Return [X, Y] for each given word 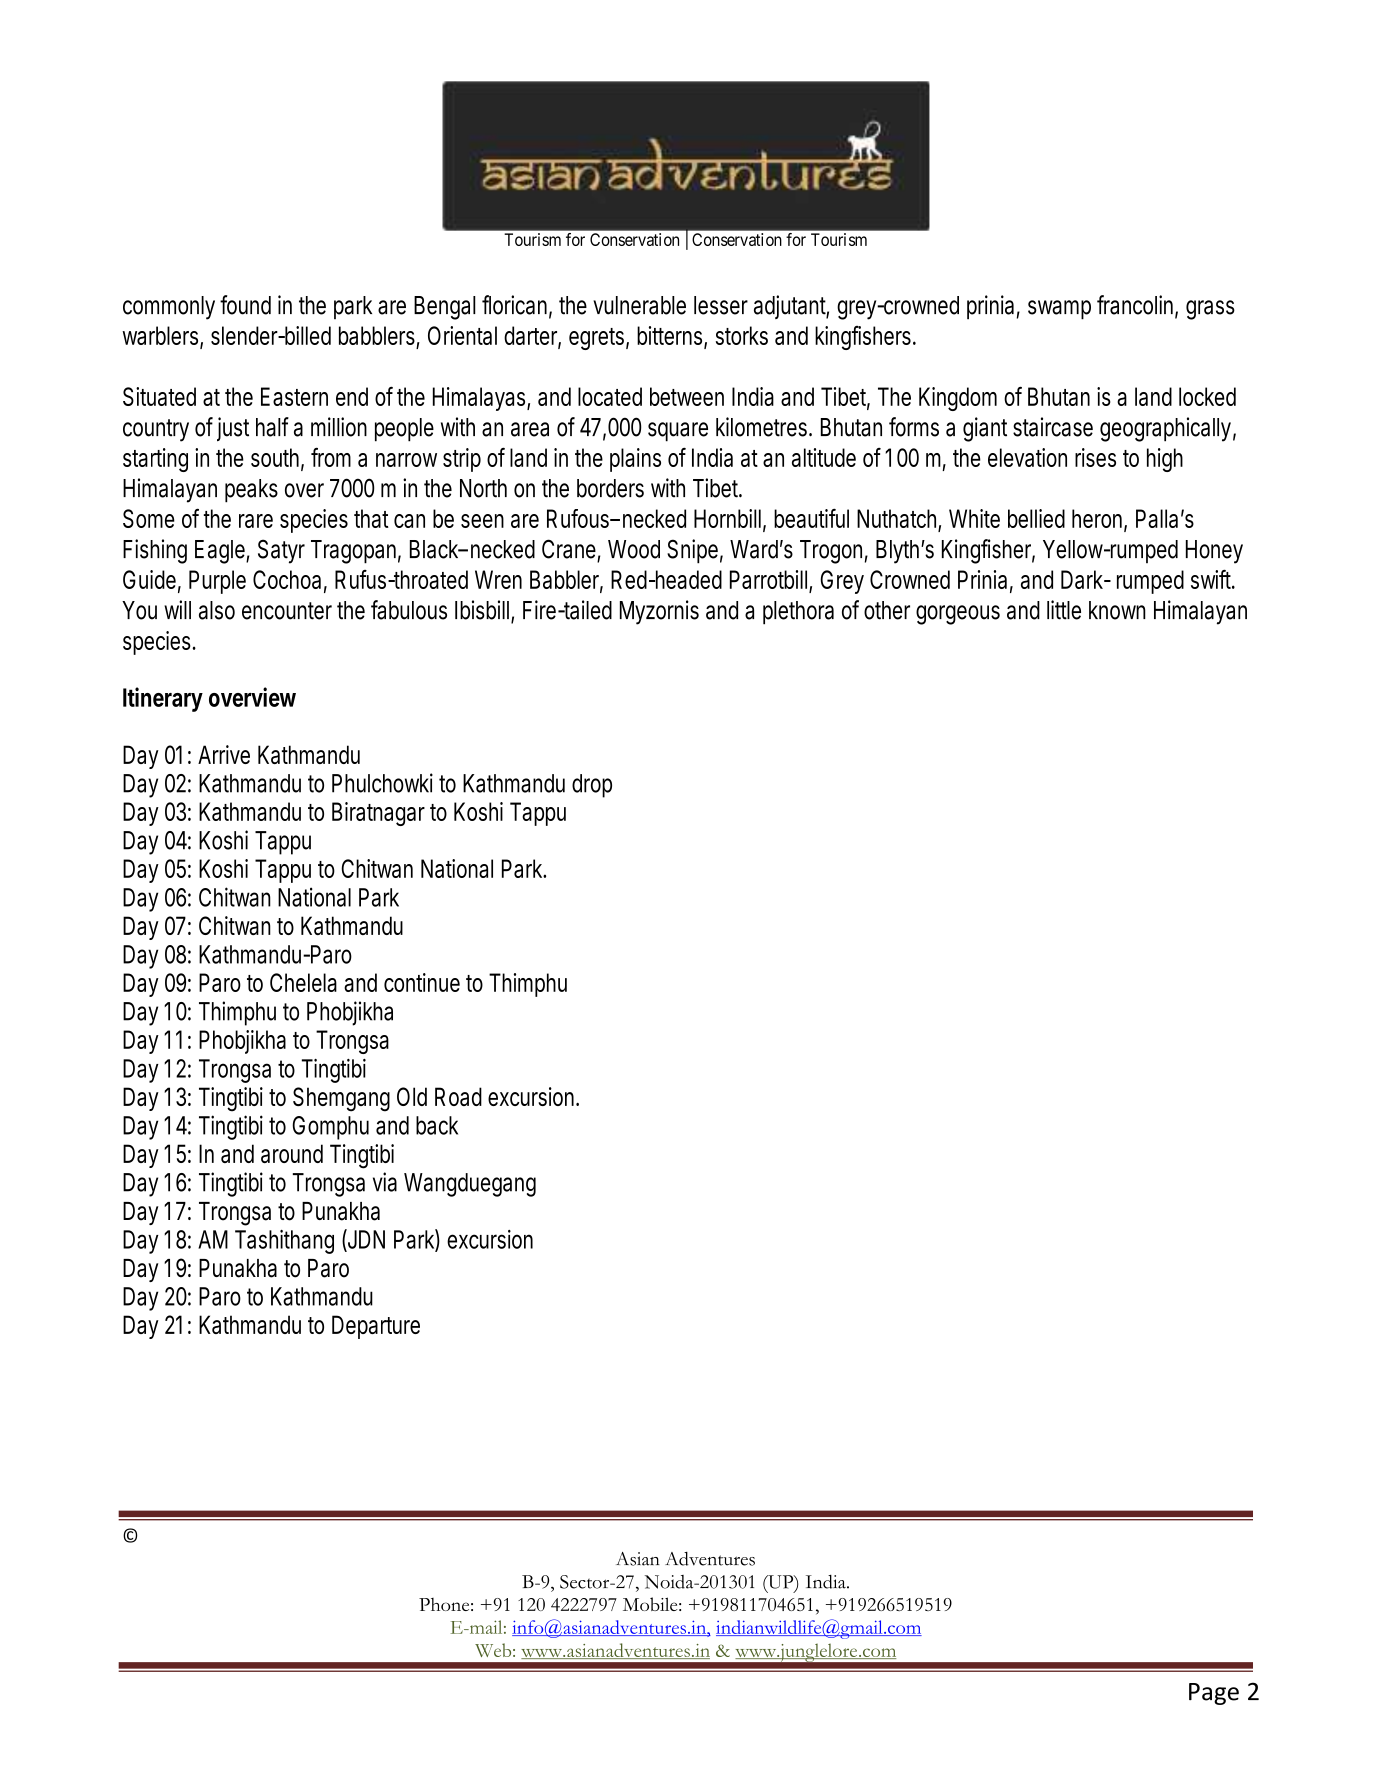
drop [592, 786]
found [245, 305]
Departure [376, 1327]
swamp [1059, 310]
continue [422, 982]
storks [742, 335]
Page [1214, 1694]
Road [458, 1096]
